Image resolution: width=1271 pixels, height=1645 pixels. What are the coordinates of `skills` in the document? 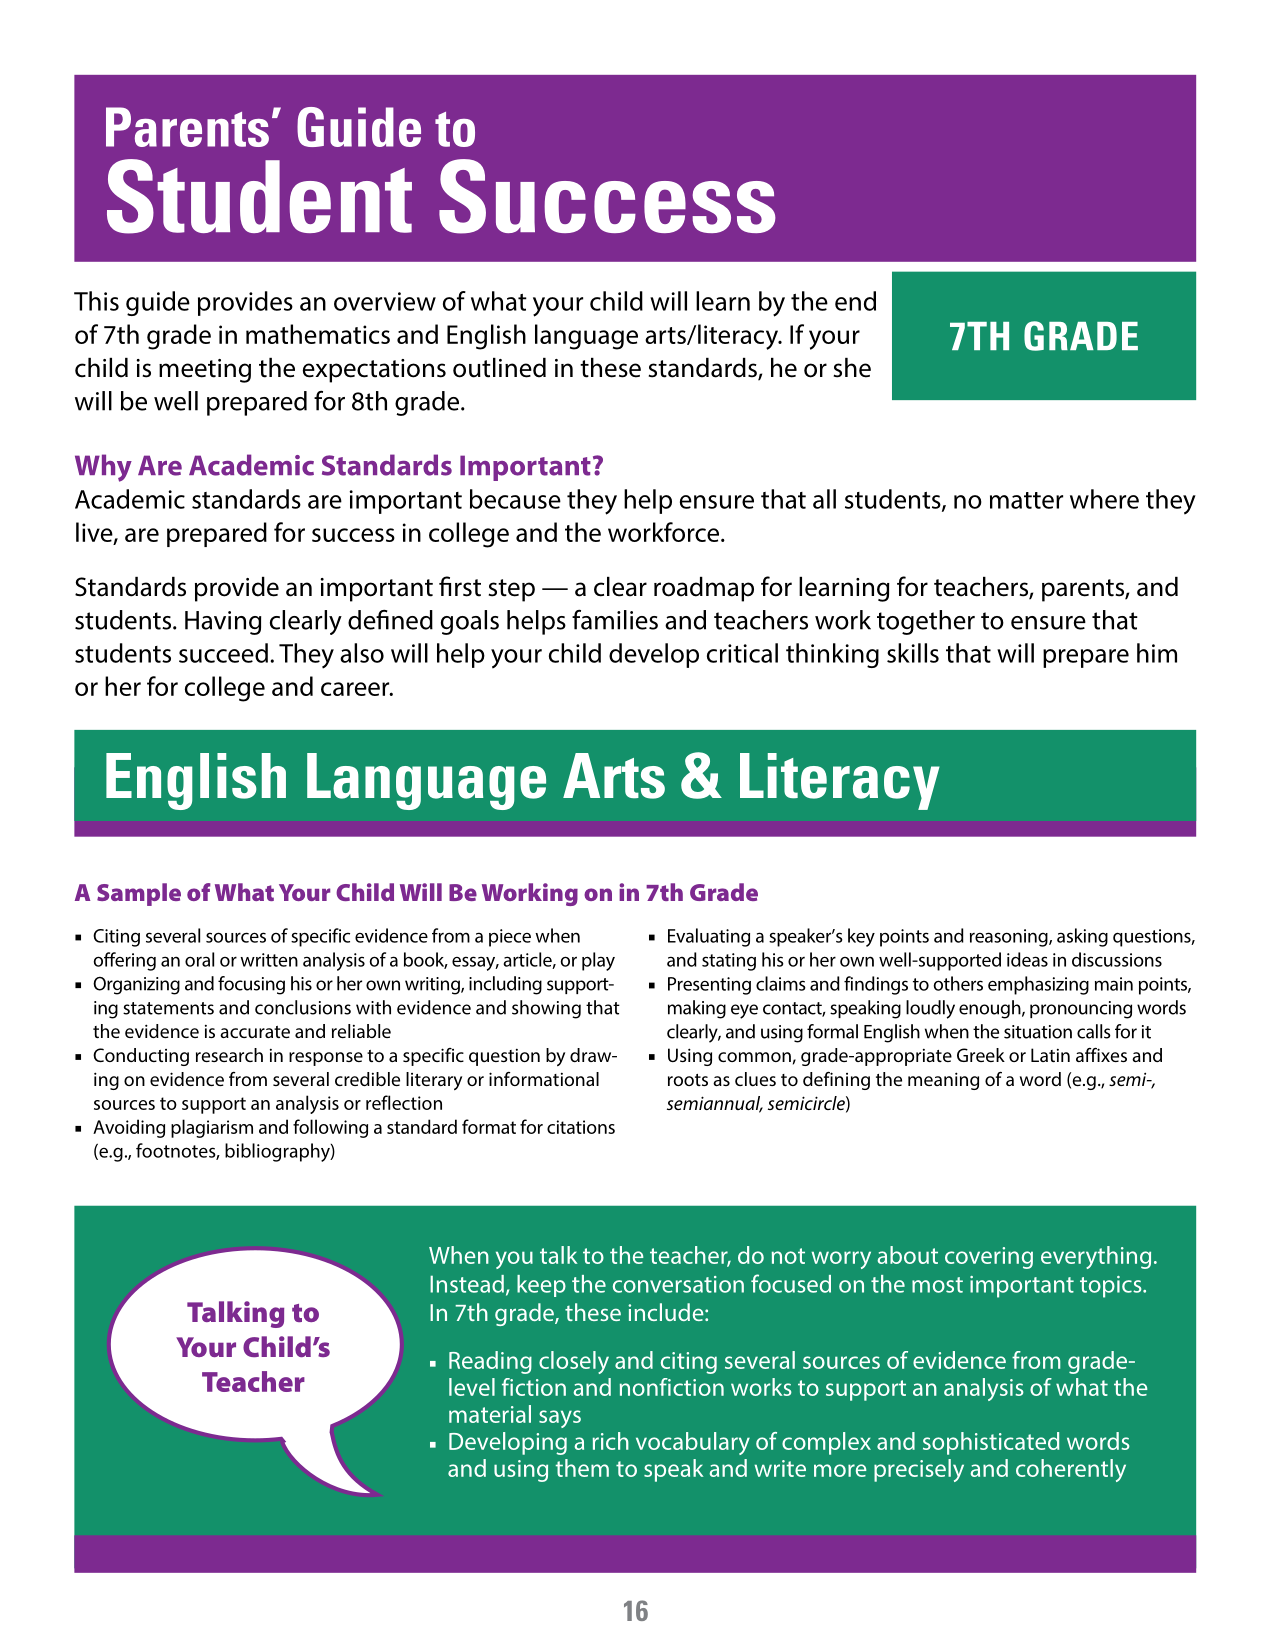 It's located at (913, 653).
